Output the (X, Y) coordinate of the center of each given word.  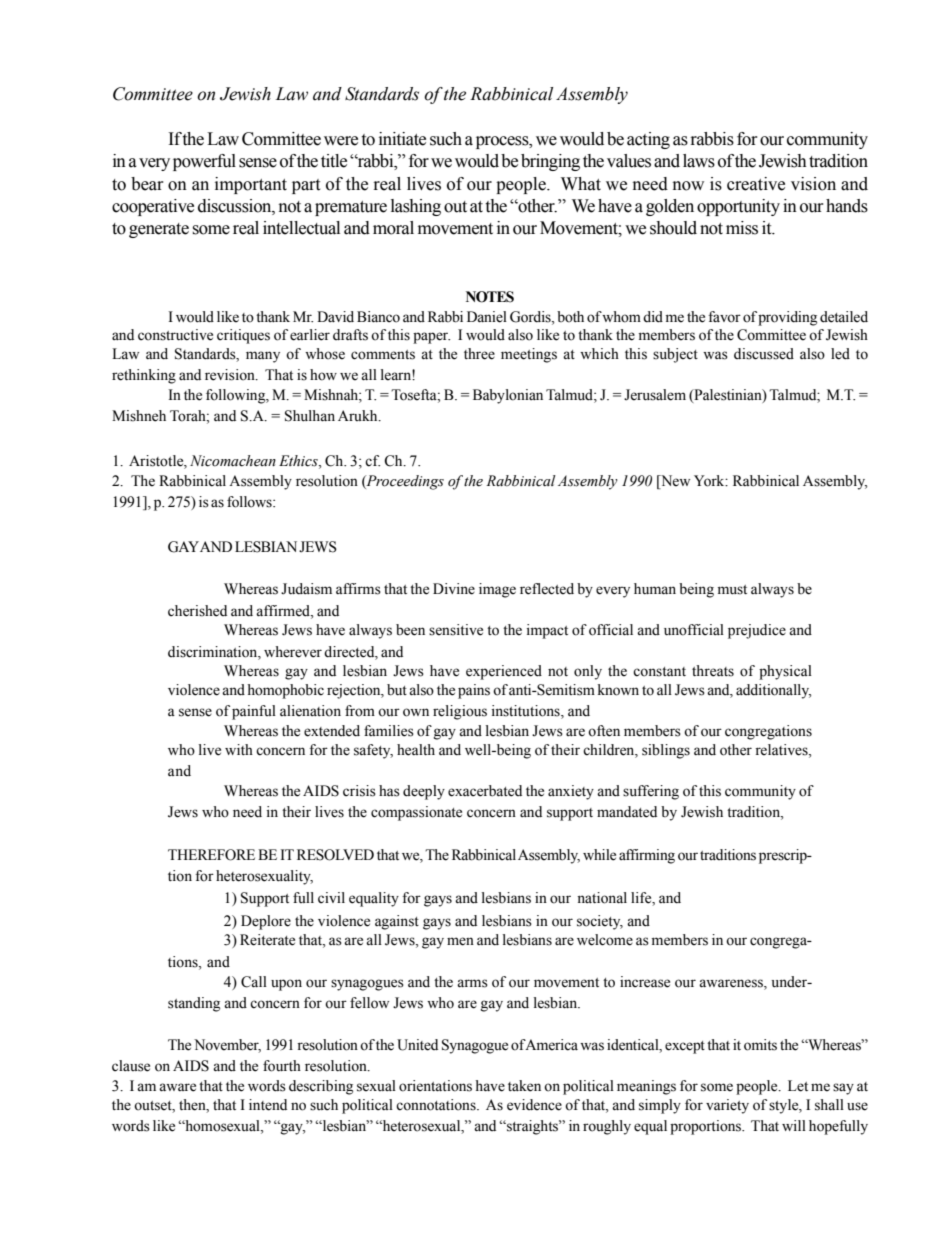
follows (250, 502)
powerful (204, 162)
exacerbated (485, 791)
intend (268, 1105)
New (674, 482)
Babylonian (508, 396)
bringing (550, 162)
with (239, 749)
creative (756, 184)
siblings (666, 751)
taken (524, 1086)
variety (727, 1106)
